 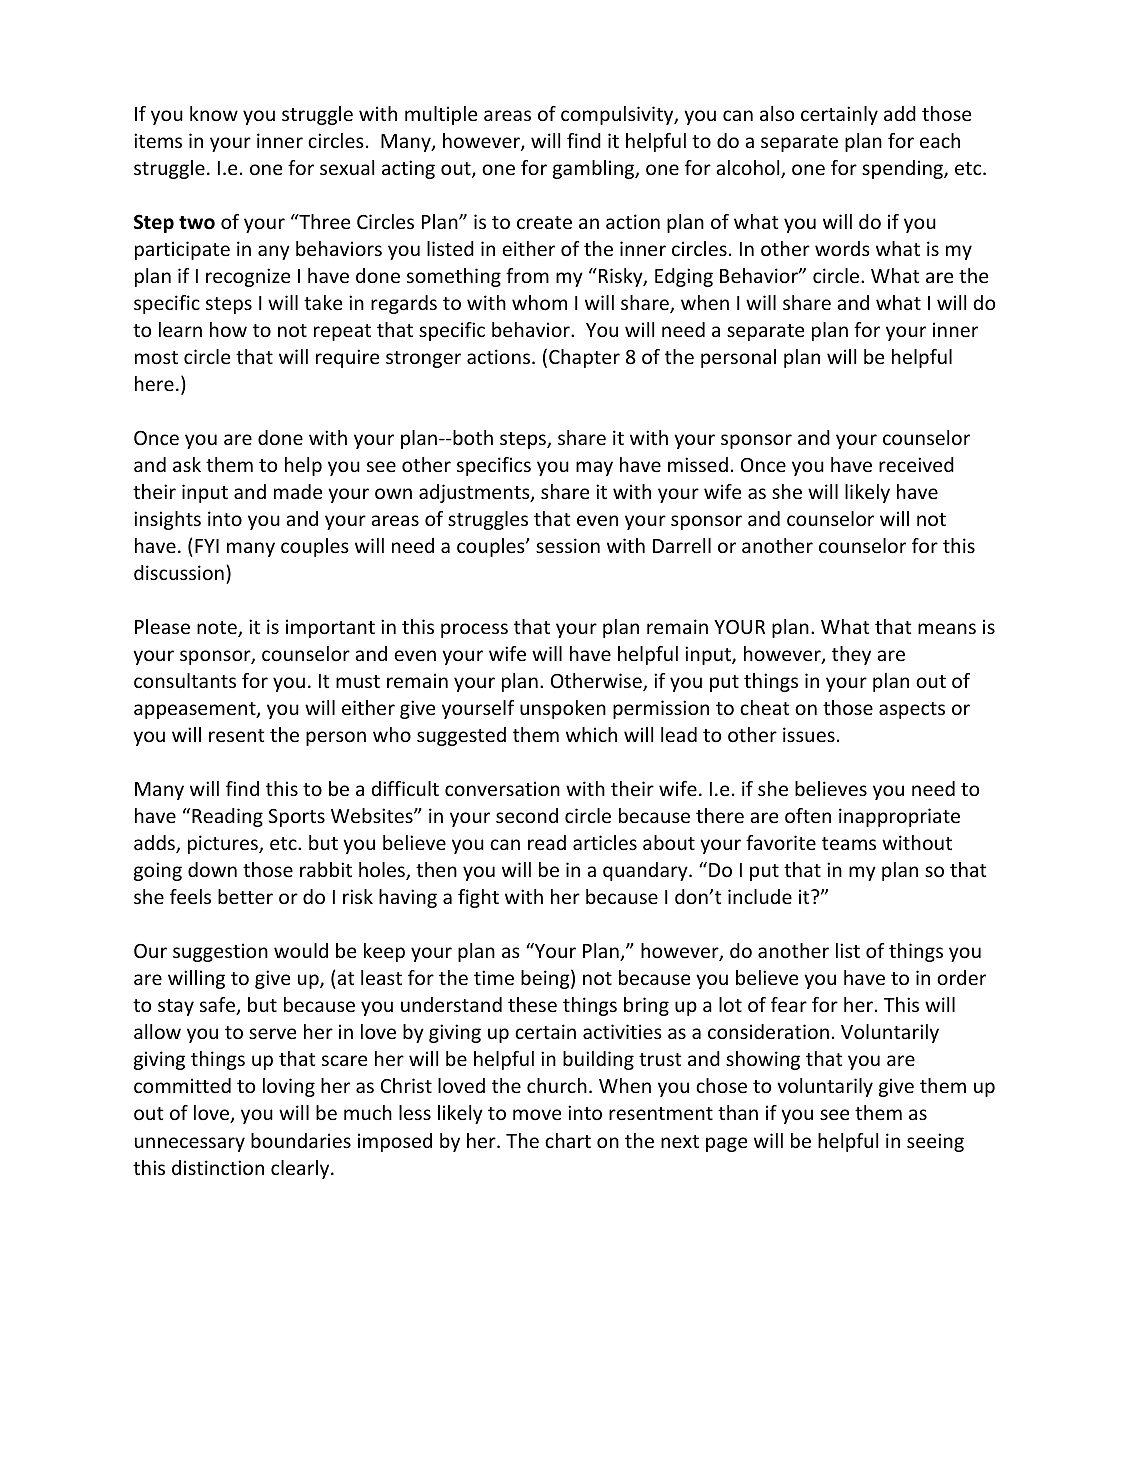 What do you see at coordinates (935, 1142) in the screenshot?
I see `seeing` at bounding box center [935, 1142].
